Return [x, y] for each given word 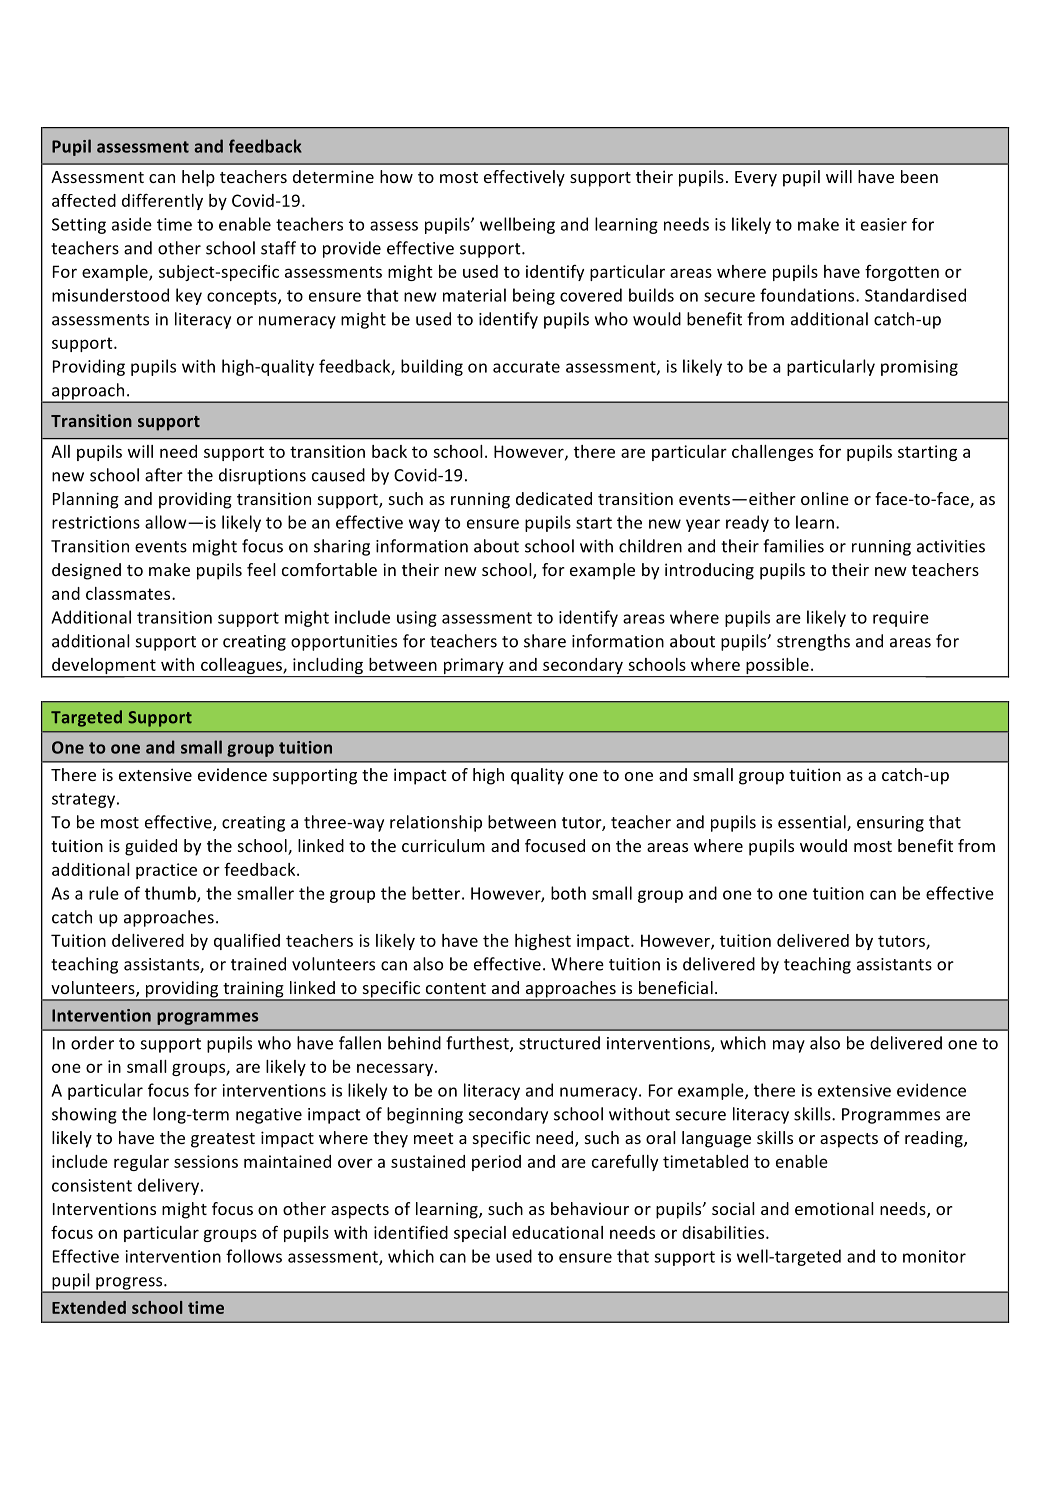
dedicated [554, 498]
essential [813, 823]
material [474, 295]
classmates [129, 593]
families [793, 546]
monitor [934, 1256]
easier [884, 224]
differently [162, 201]
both [568, 893]
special [480, 1234]
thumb [171, 894]
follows [254, 1256]
